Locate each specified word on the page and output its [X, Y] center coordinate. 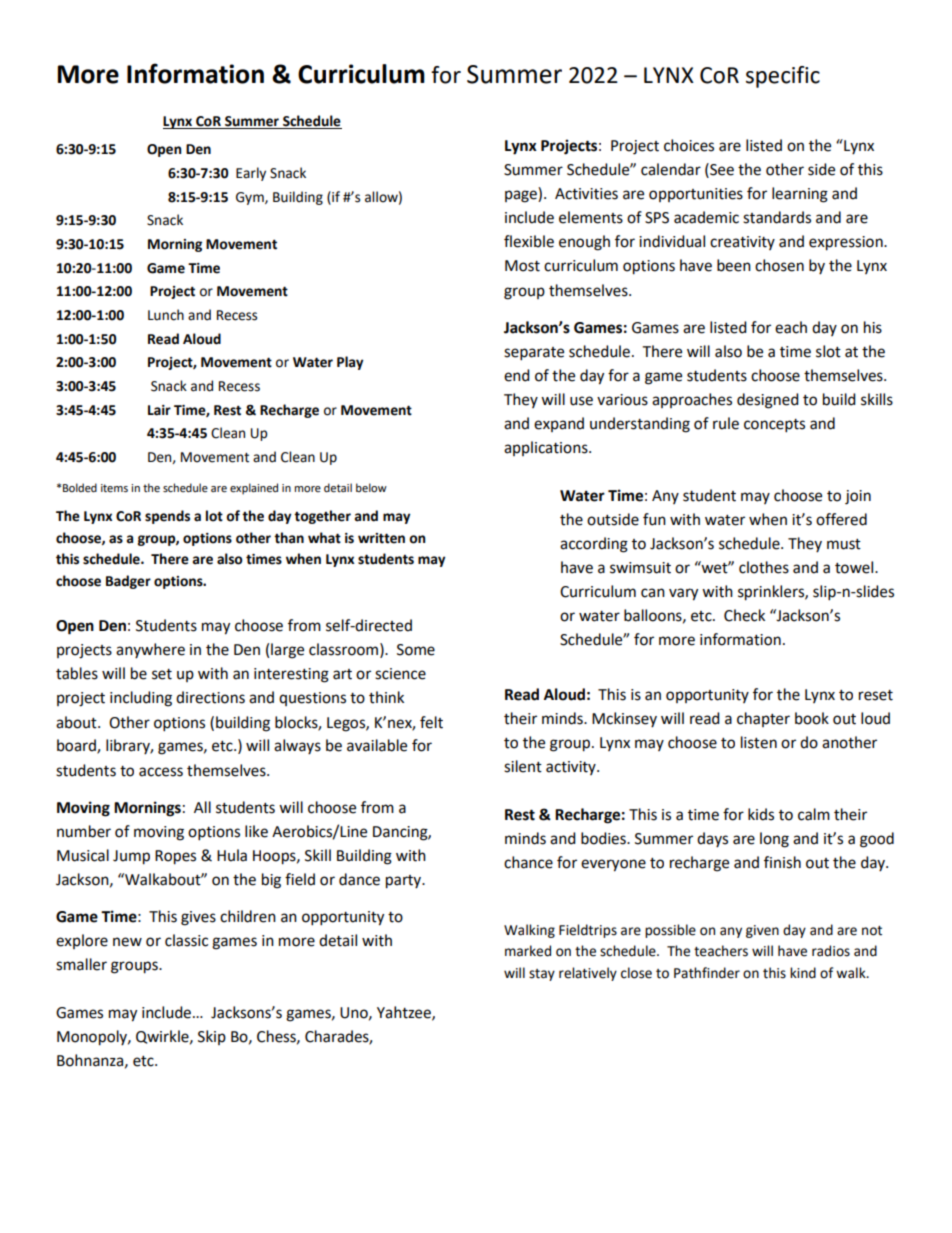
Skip [212, 1037]
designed [768, 401]
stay [542, 975]
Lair [159, 410]
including [141, 699]
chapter [763, 719]
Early [251, 174]
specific [783, 77]
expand [559, 424]
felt [431, 722]
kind [803, 973]
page [522, 196]
